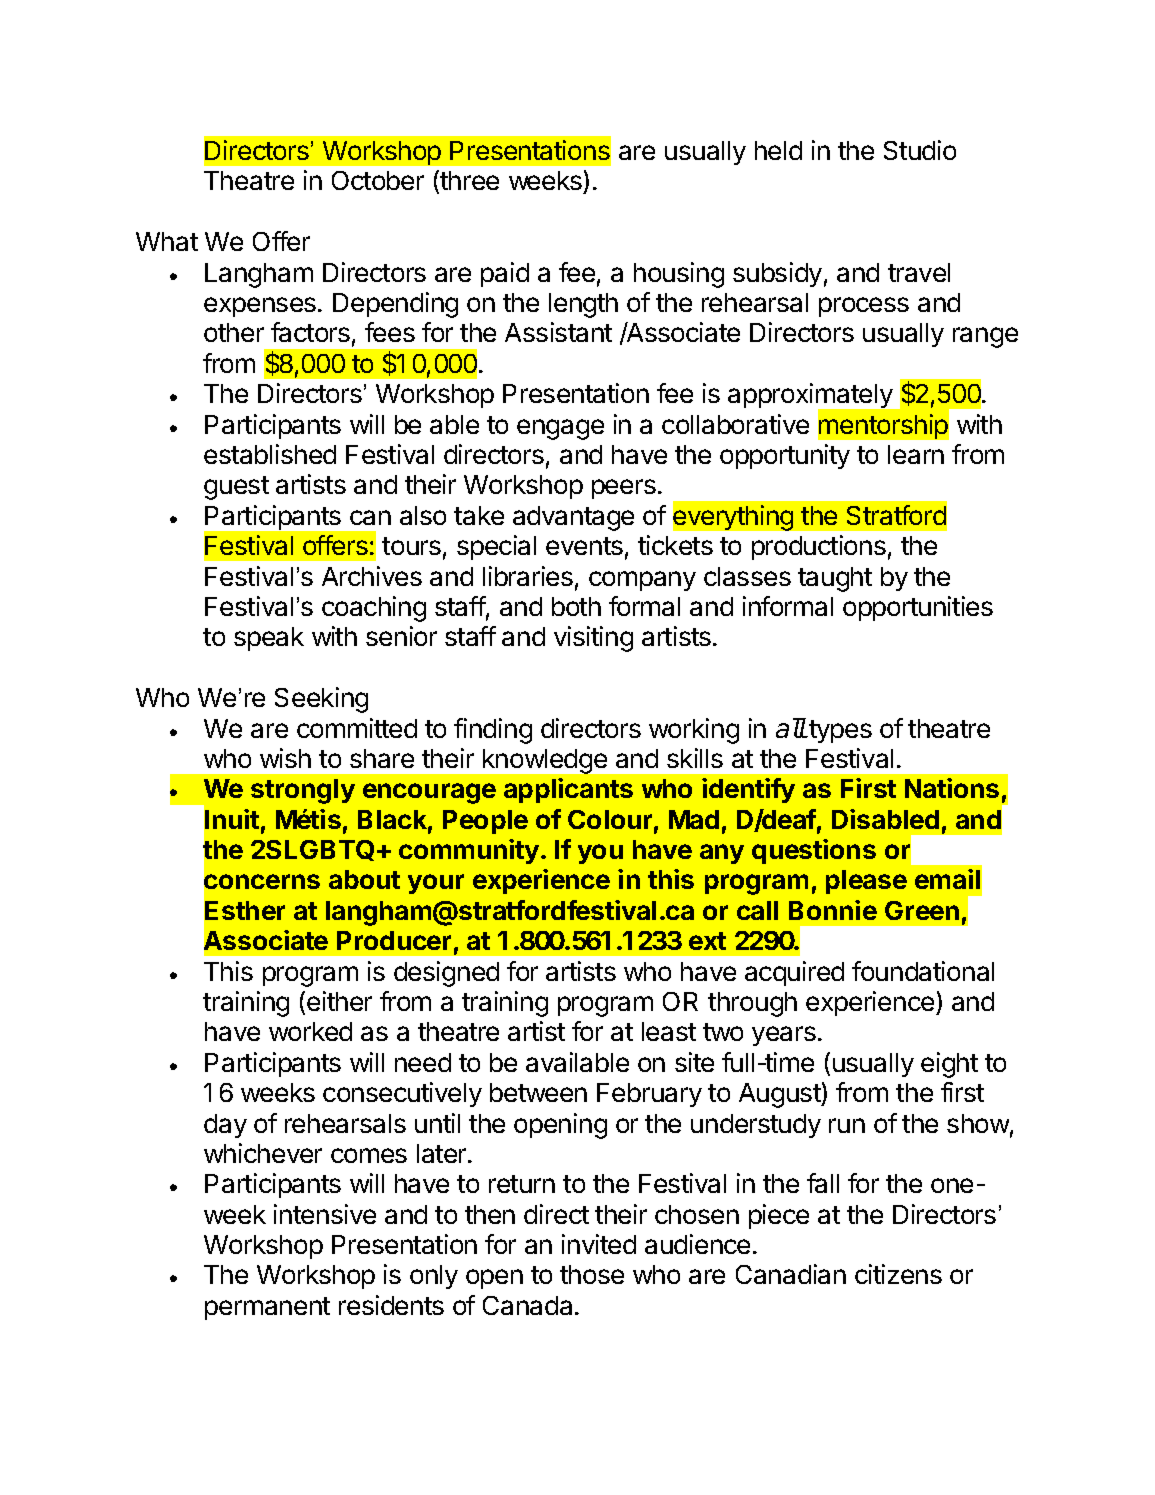  What do you see at coordinates (285, 758) in the screenshot?
I see `wish` at bounding box center [285, 758].
